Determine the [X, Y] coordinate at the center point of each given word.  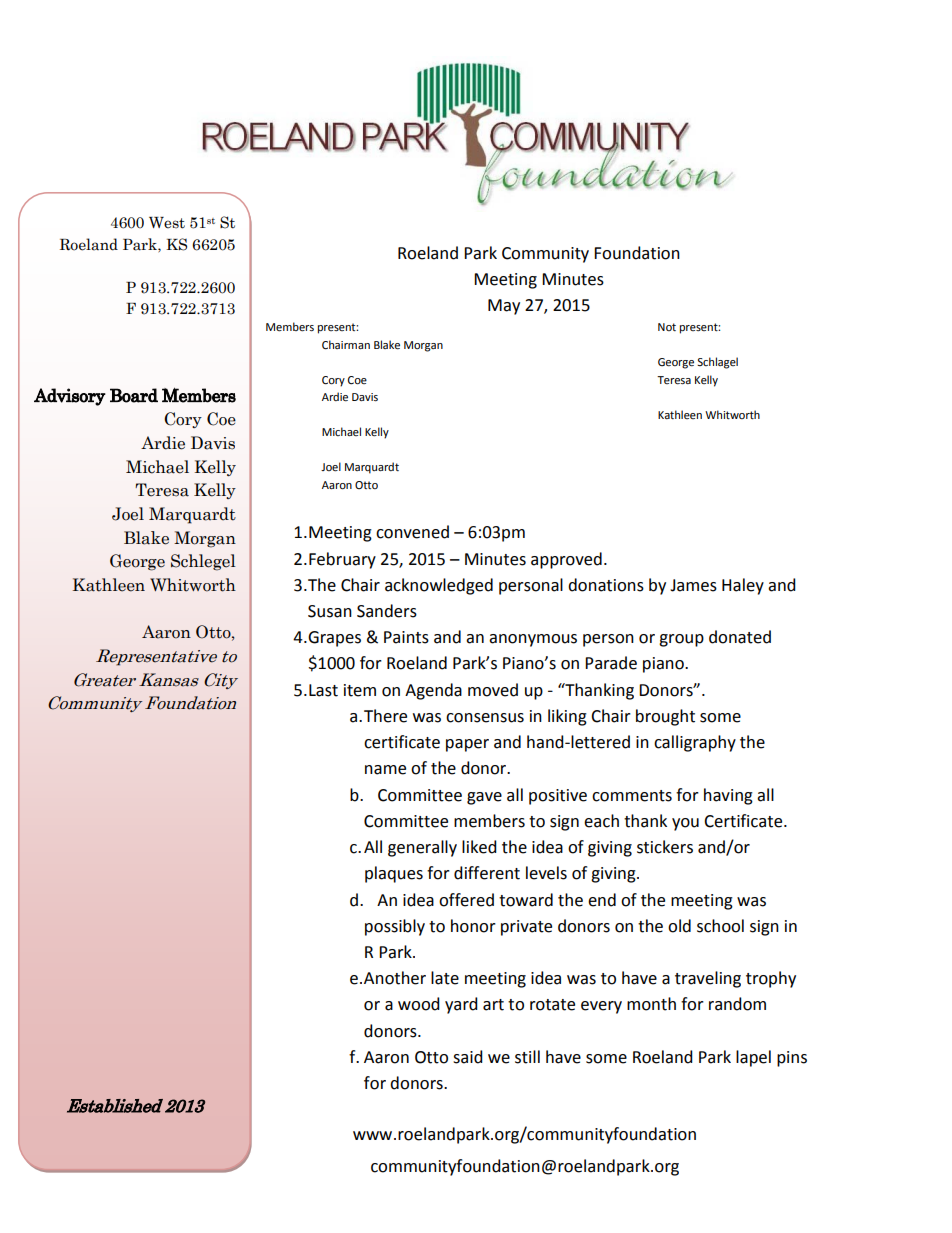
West [167, 223]
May [504, 307]
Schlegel [203, 562]
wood [419, 1004]
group [681, 640]
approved [566, 560]
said [468, 1057]
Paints [406, 637]
